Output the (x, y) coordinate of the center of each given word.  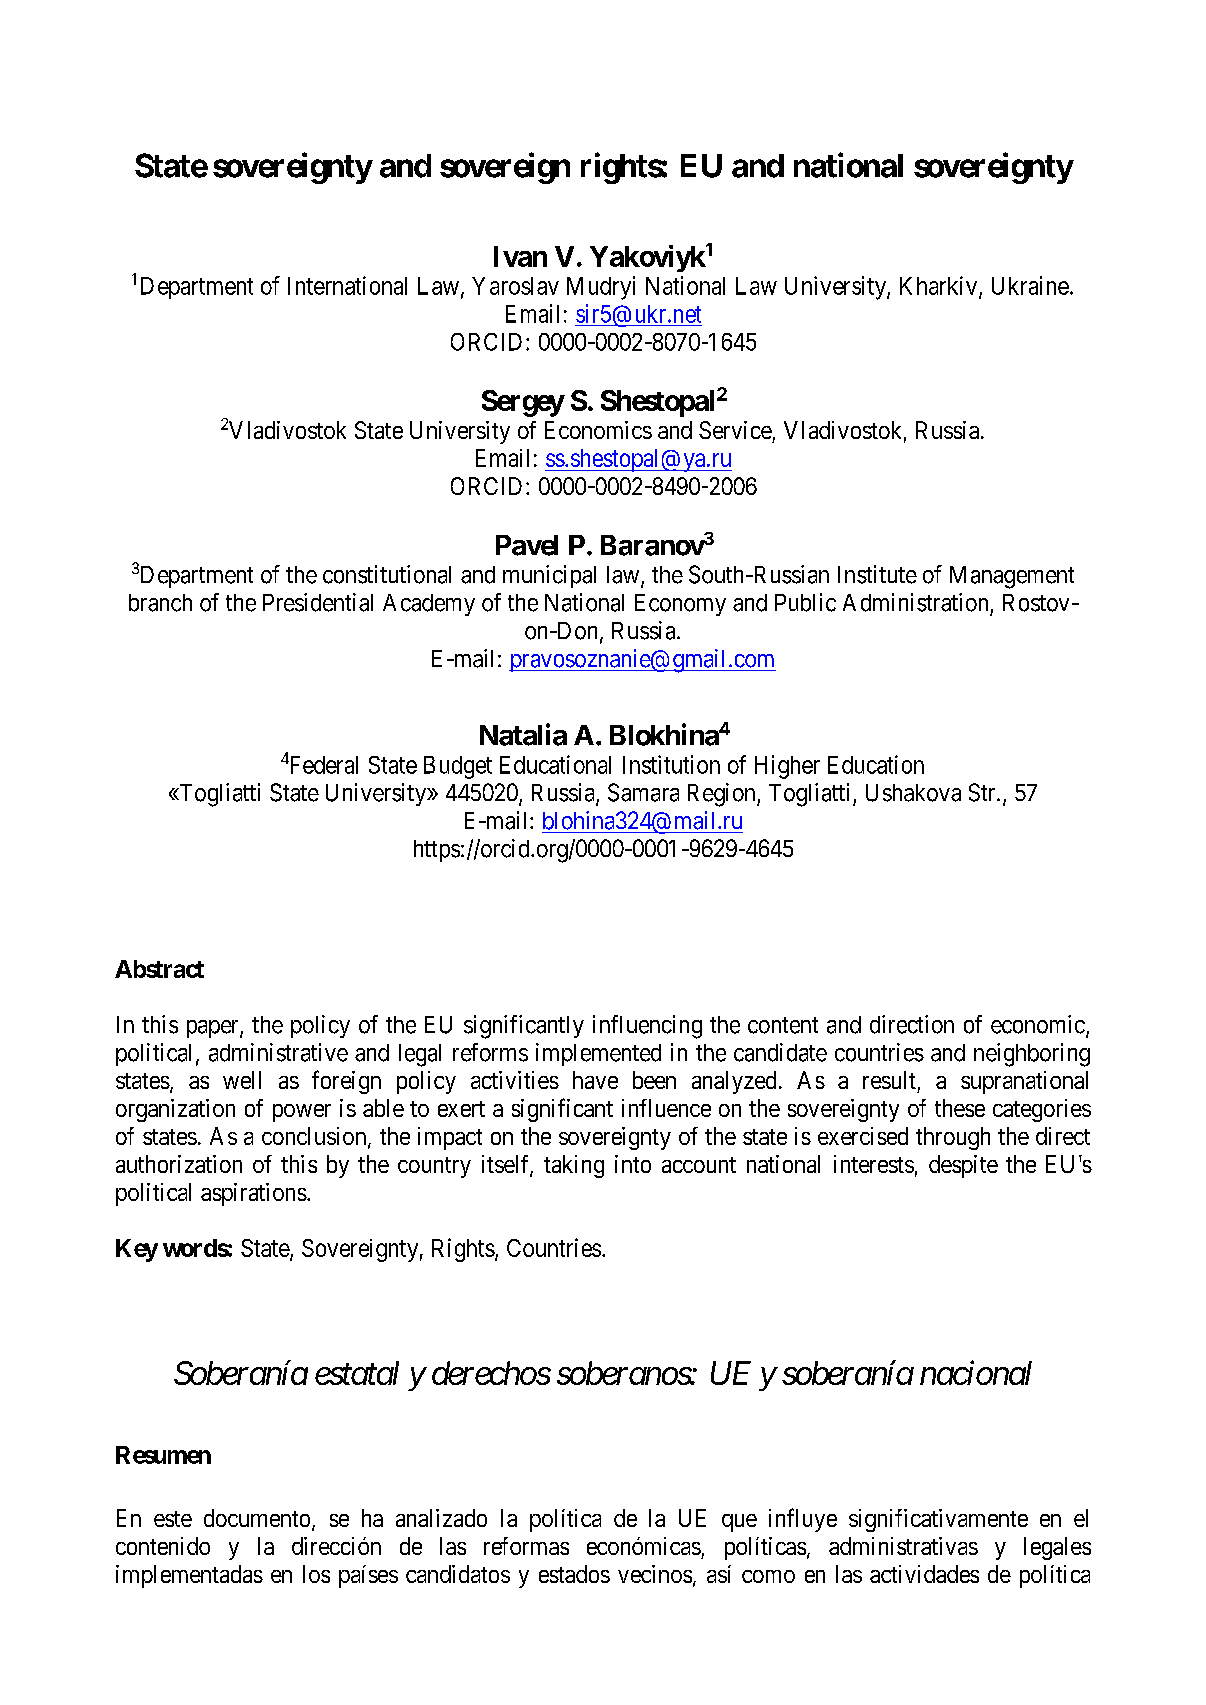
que (739, 1523)
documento (257, 1518)
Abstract (159, 969)
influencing (647, 1027)
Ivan (520, 256)
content (783, 1025)
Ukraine (1030, 285)
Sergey (523, 403)
